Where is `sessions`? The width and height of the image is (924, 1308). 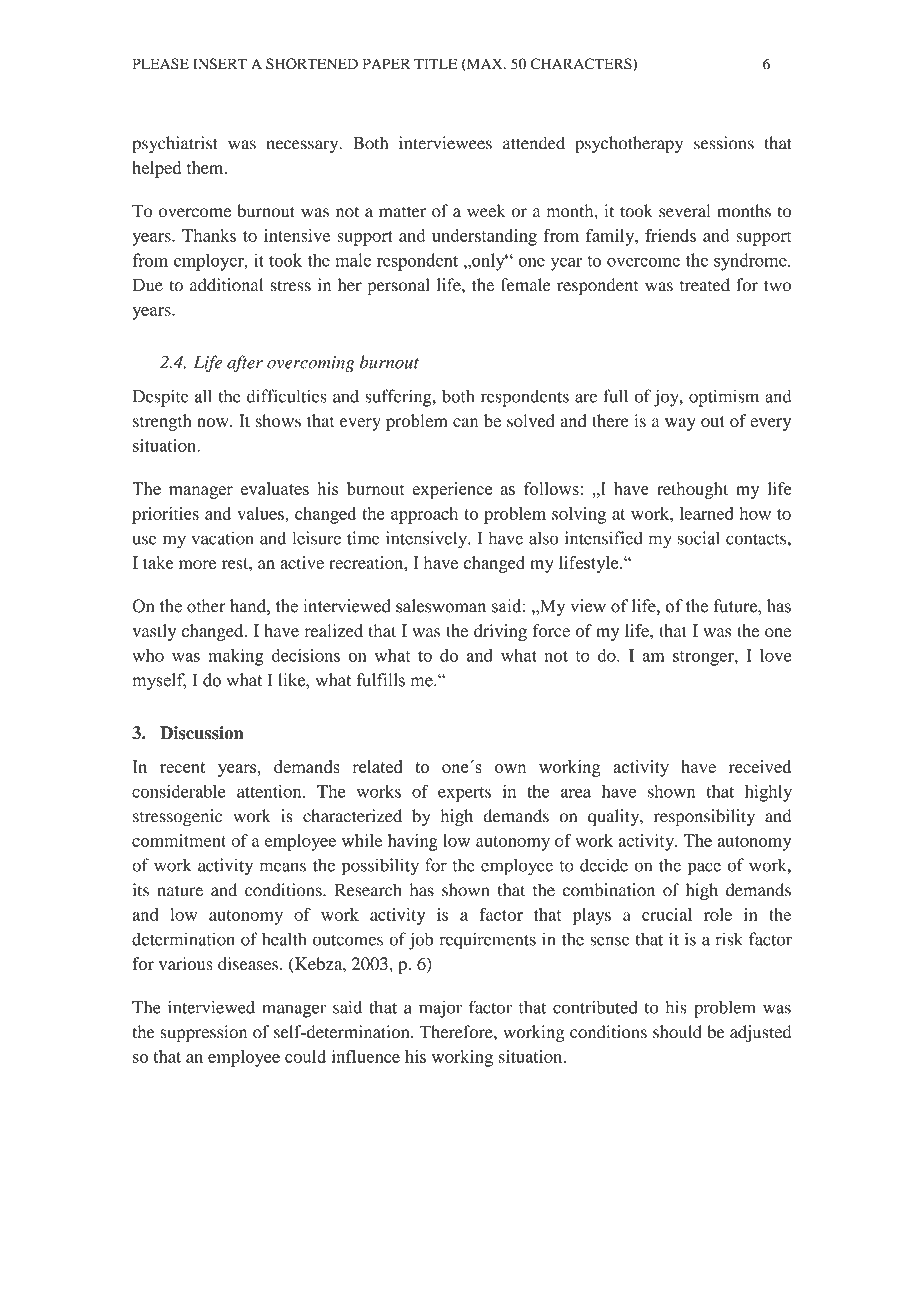 sessions is located at coordinates (724, 143).
